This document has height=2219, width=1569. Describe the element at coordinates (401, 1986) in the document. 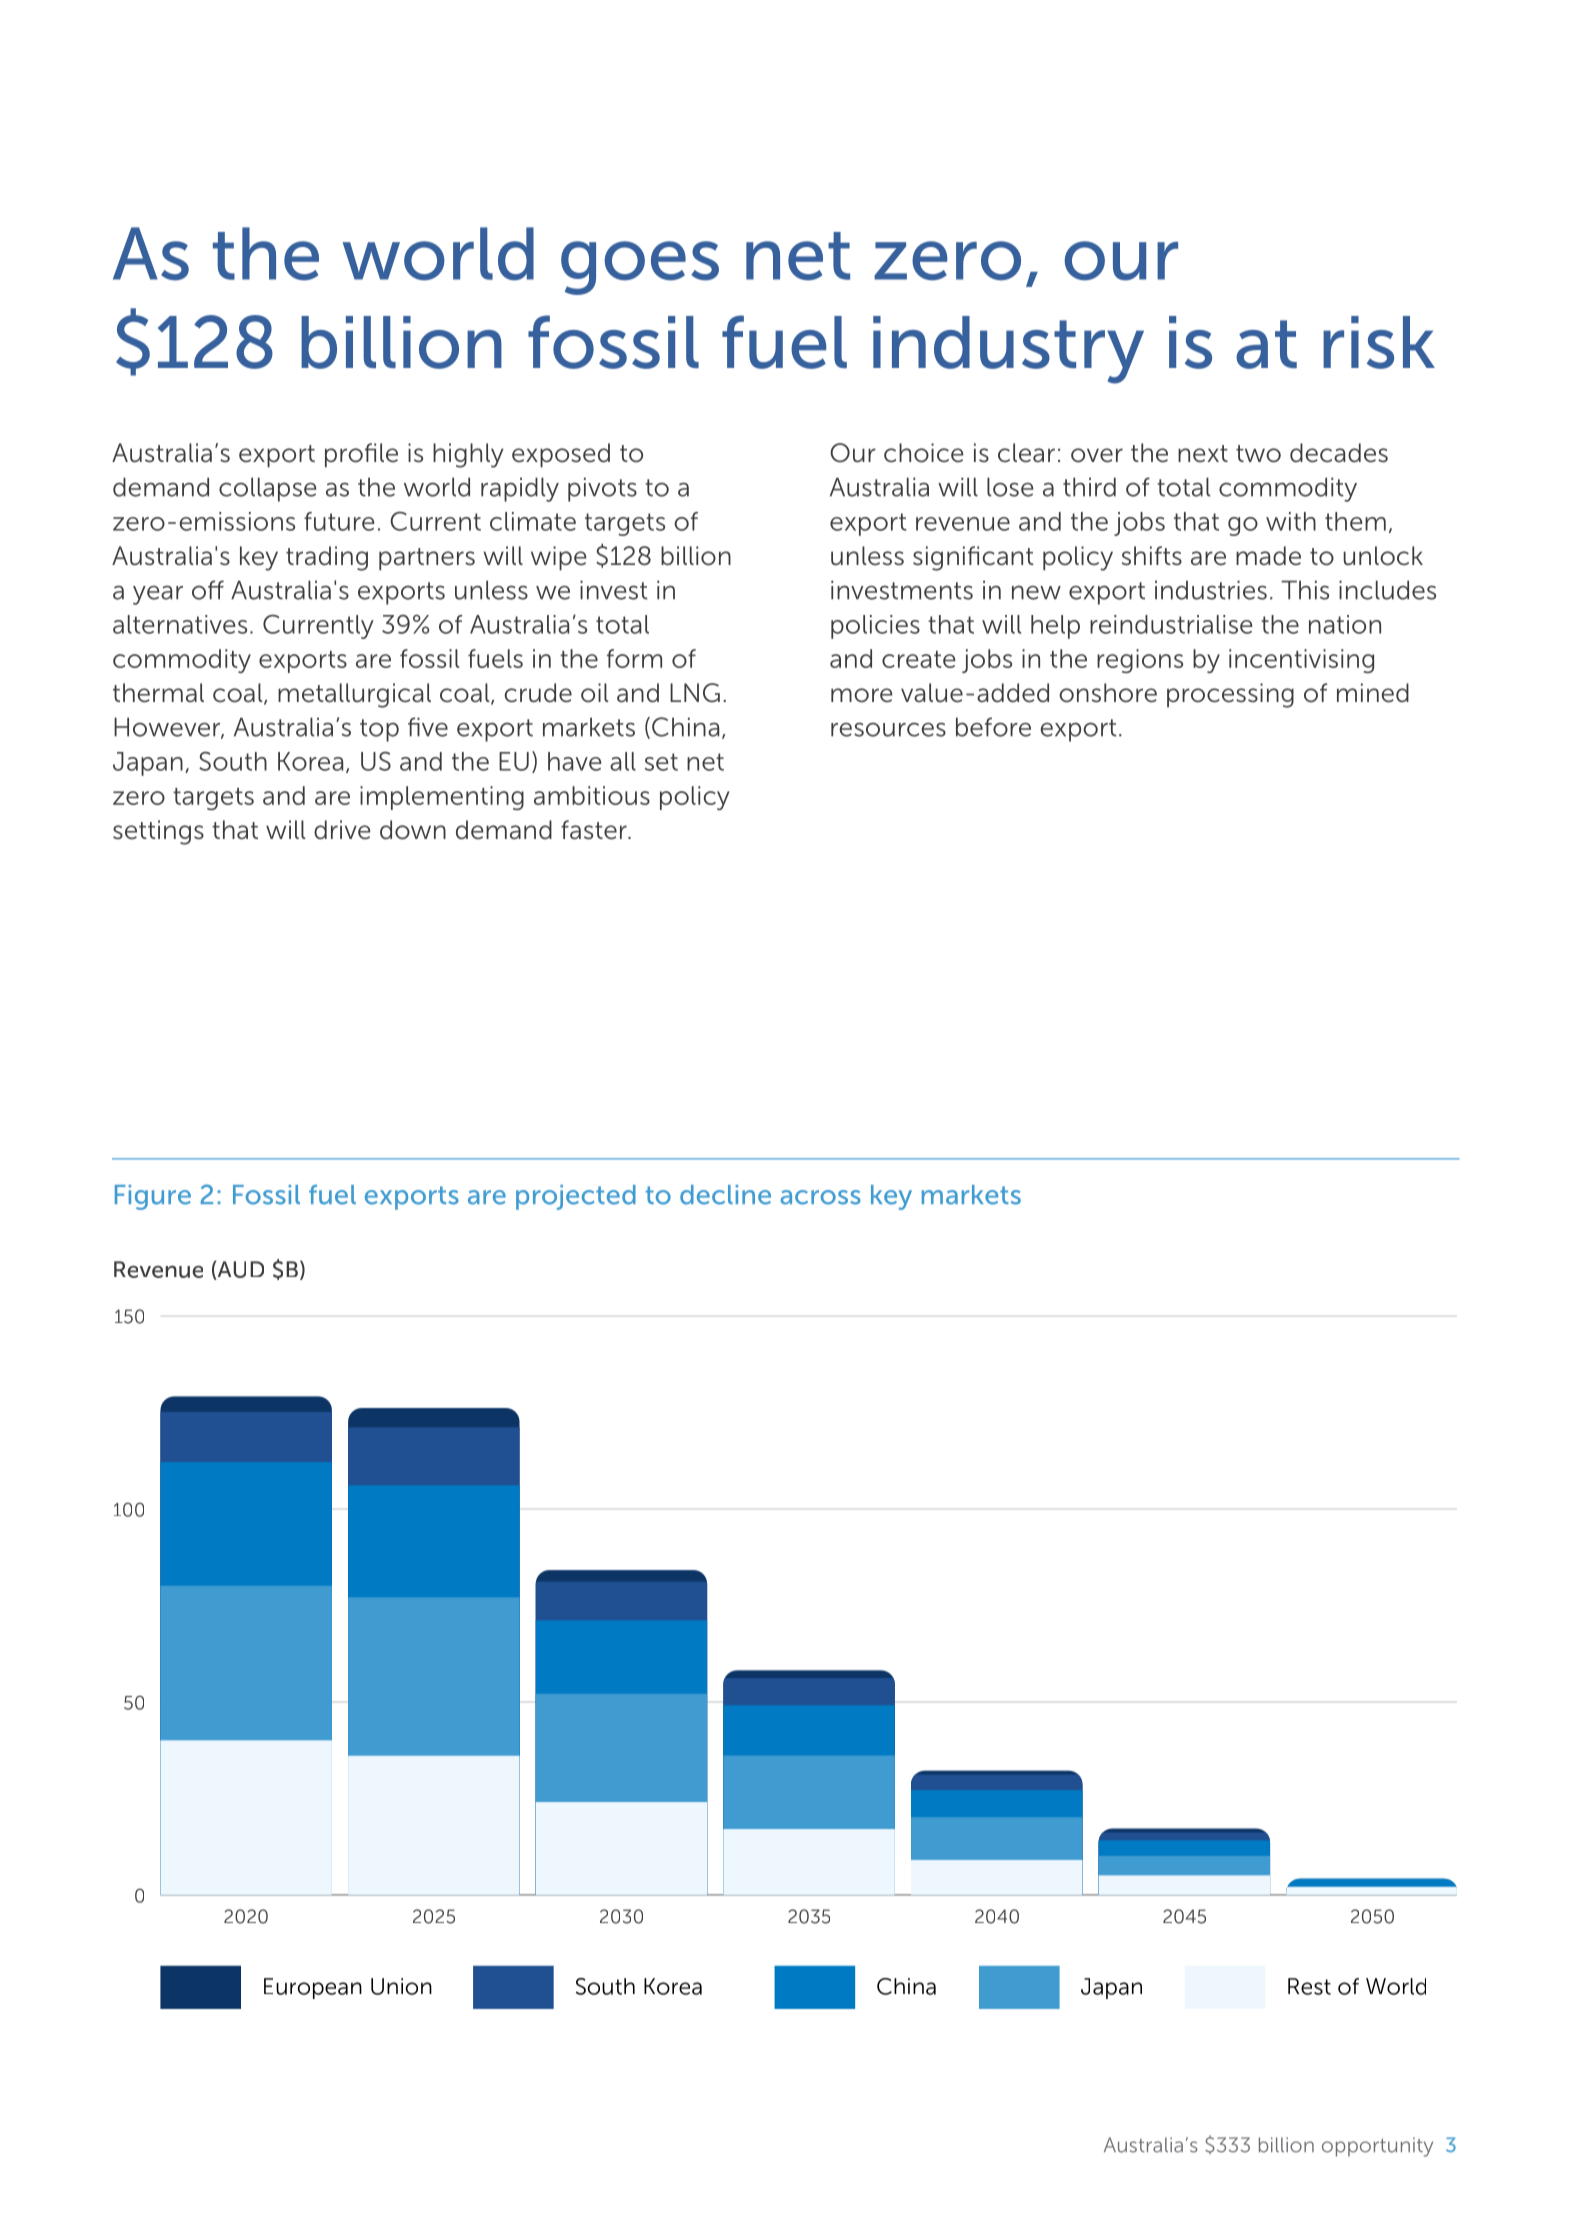

I see `Union` at that location.
